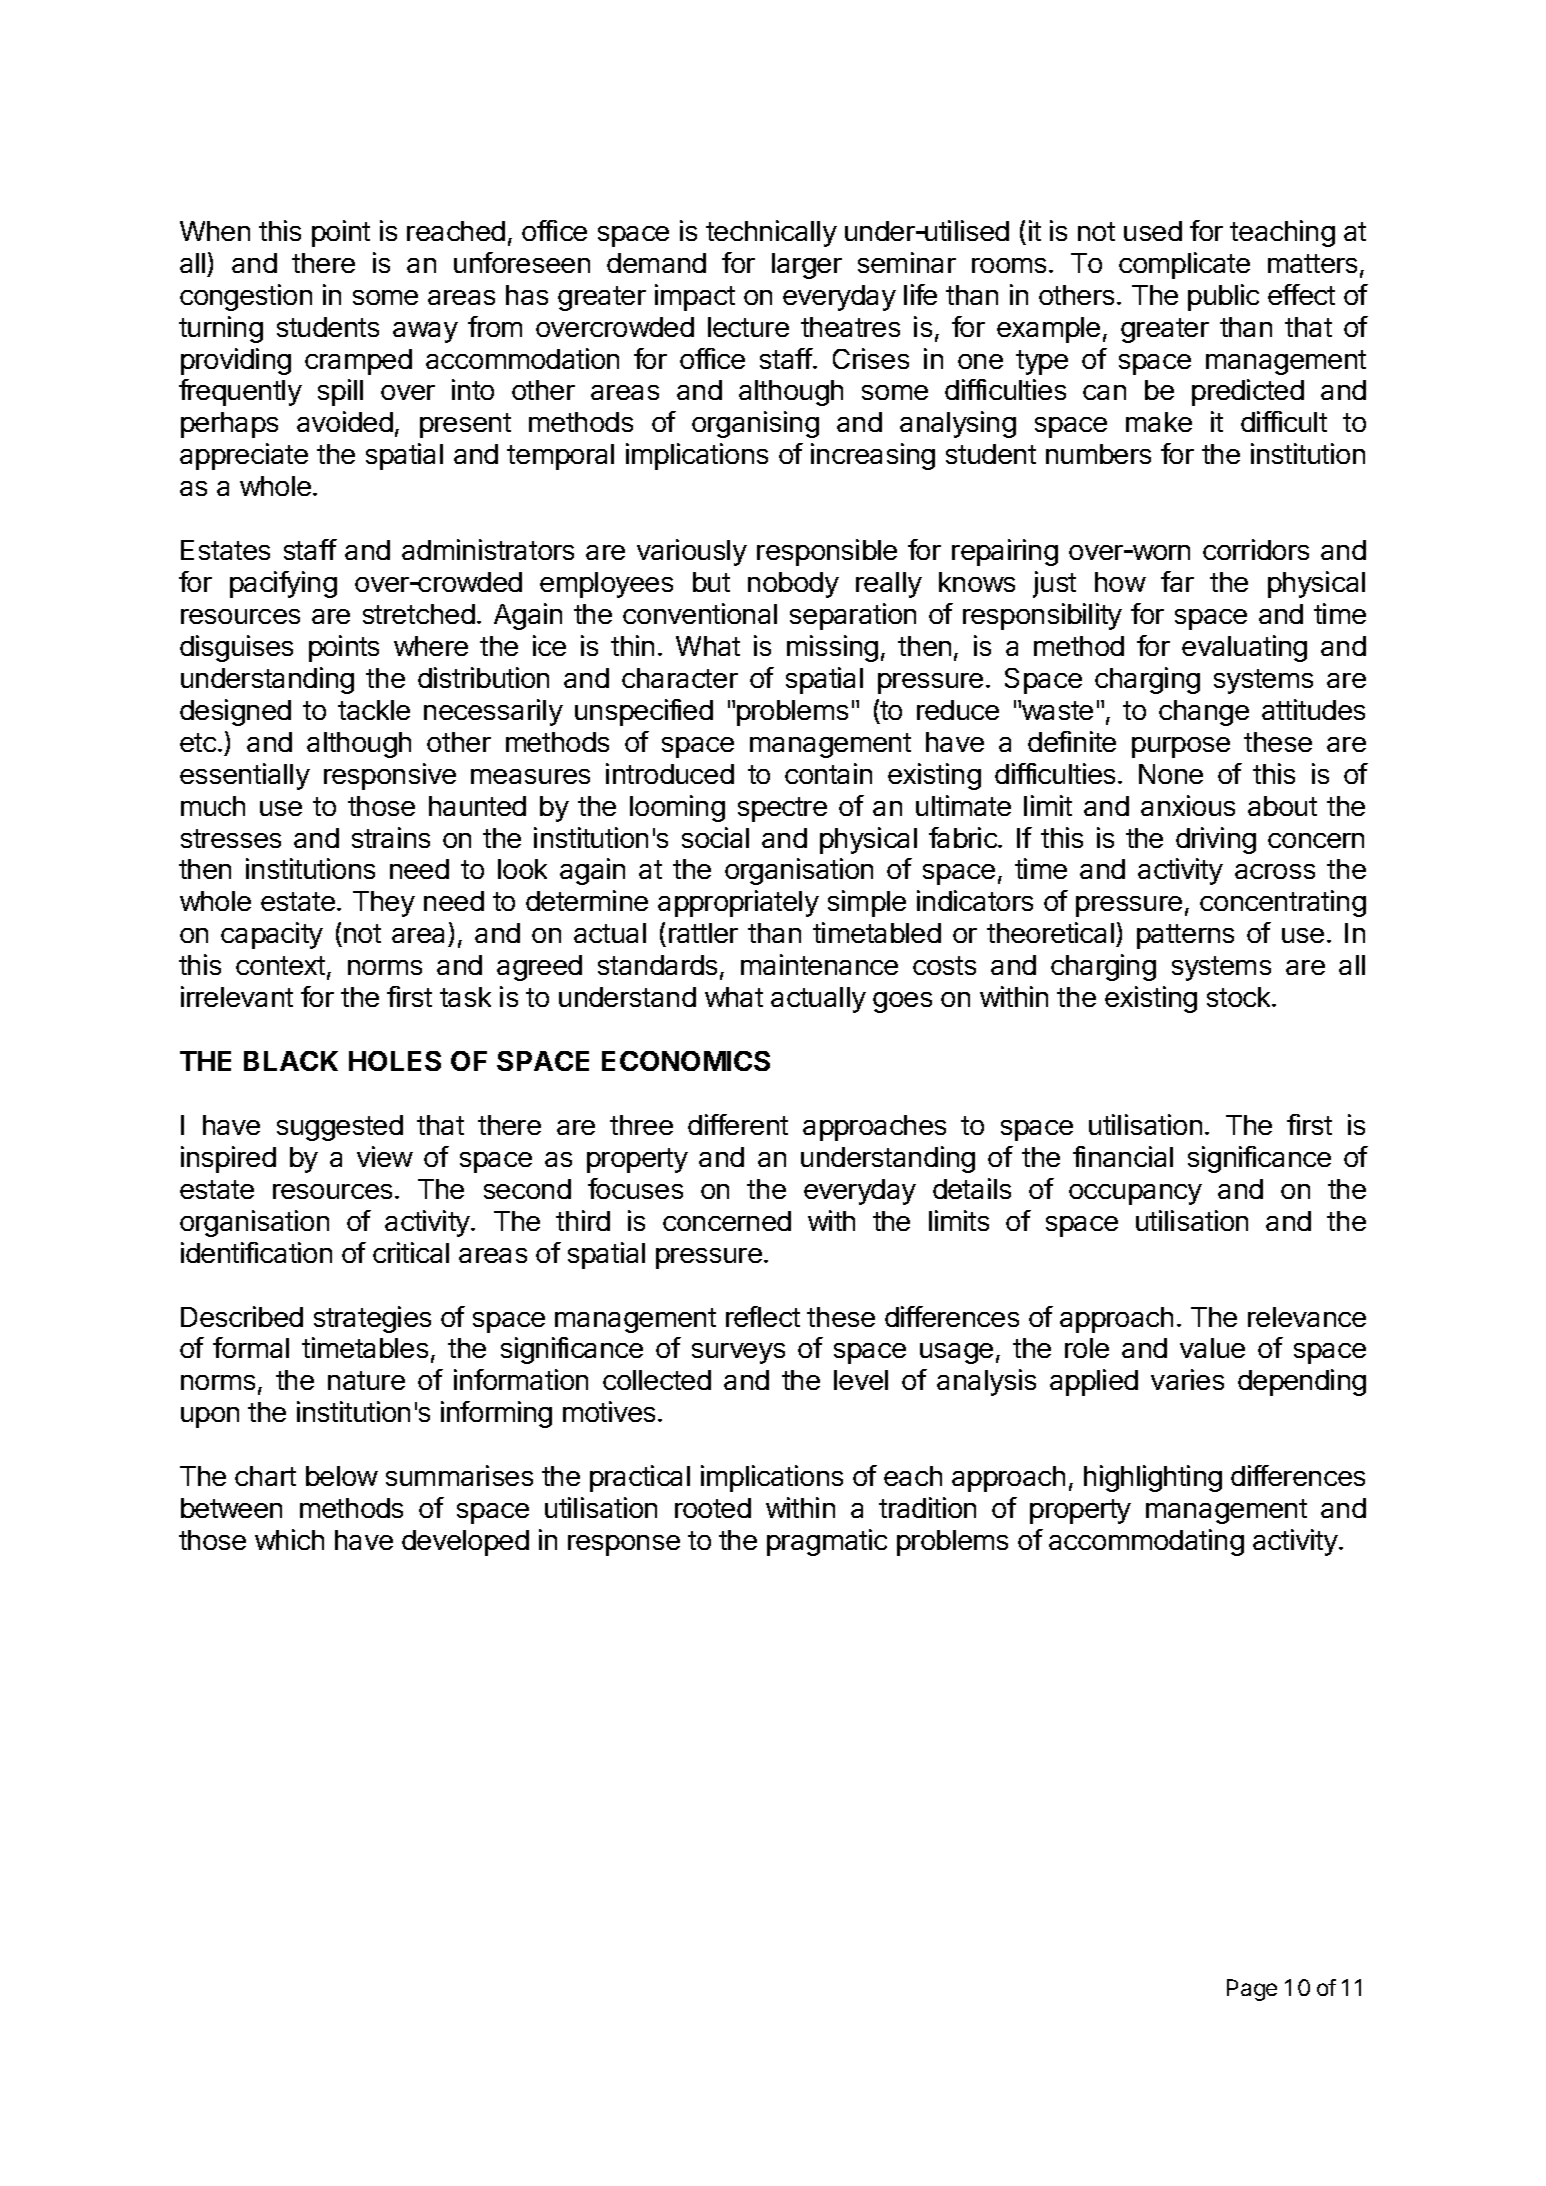  I want to click on complicate, so click(1184, 265).
